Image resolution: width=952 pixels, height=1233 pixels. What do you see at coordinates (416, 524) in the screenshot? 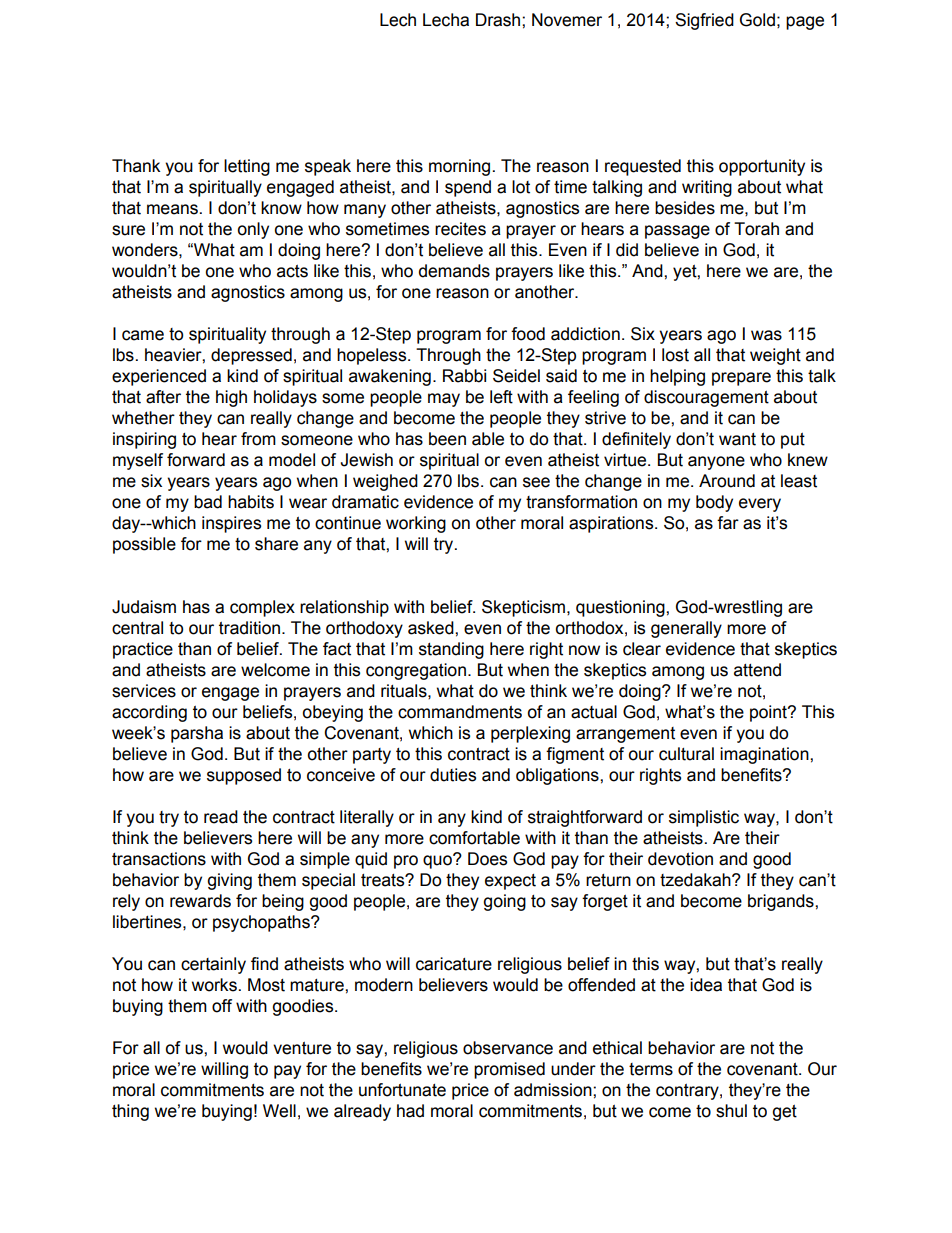
I see `working` at bounding box center [416, 524].
